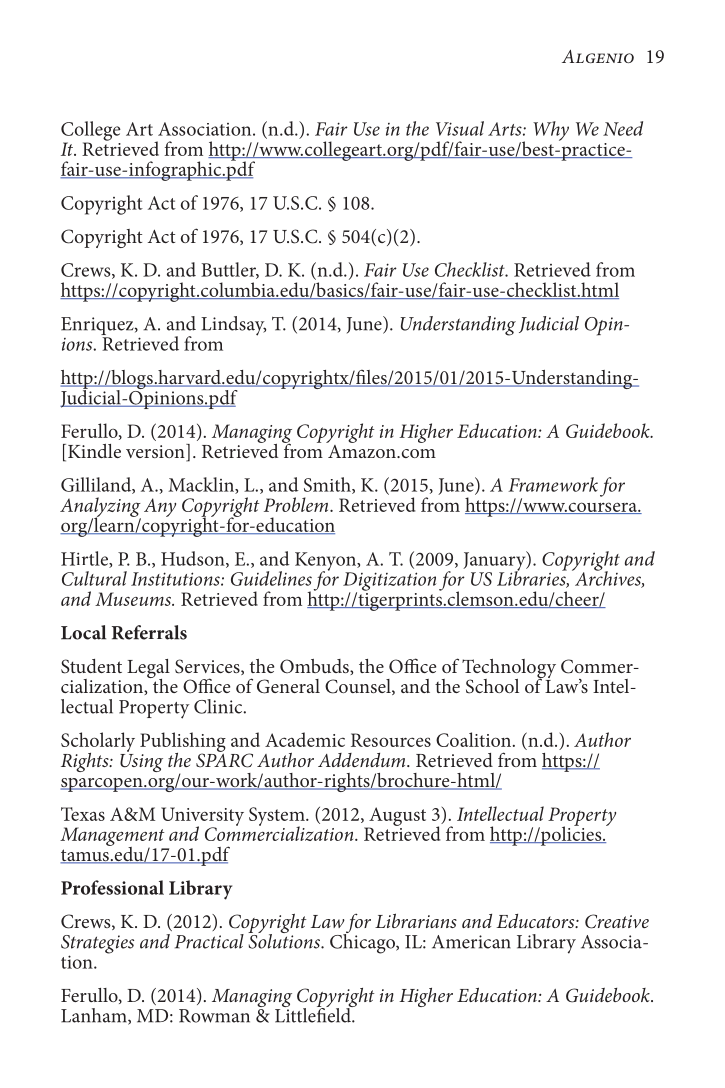 The width and height of the document is (725, 1088). Describe the element at coordinates (460, 128) in the document. I see `Visual` at that location.
